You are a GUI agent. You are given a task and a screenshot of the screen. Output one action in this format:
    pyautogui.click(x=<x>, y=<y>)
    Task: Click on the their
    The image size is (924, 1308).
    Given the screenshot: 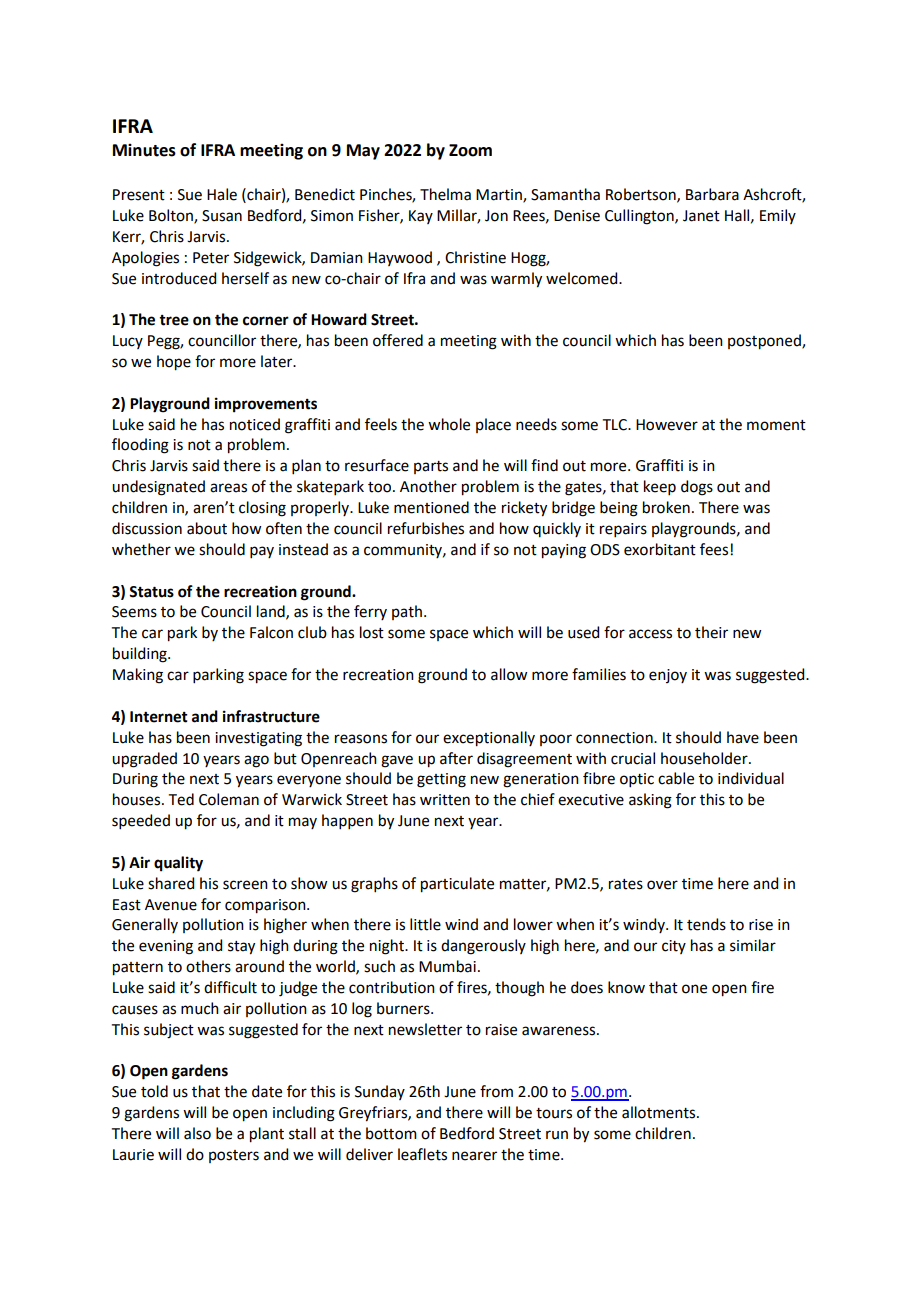 What is the action you would take?
    pyautogui.click(x=711, y=632)
